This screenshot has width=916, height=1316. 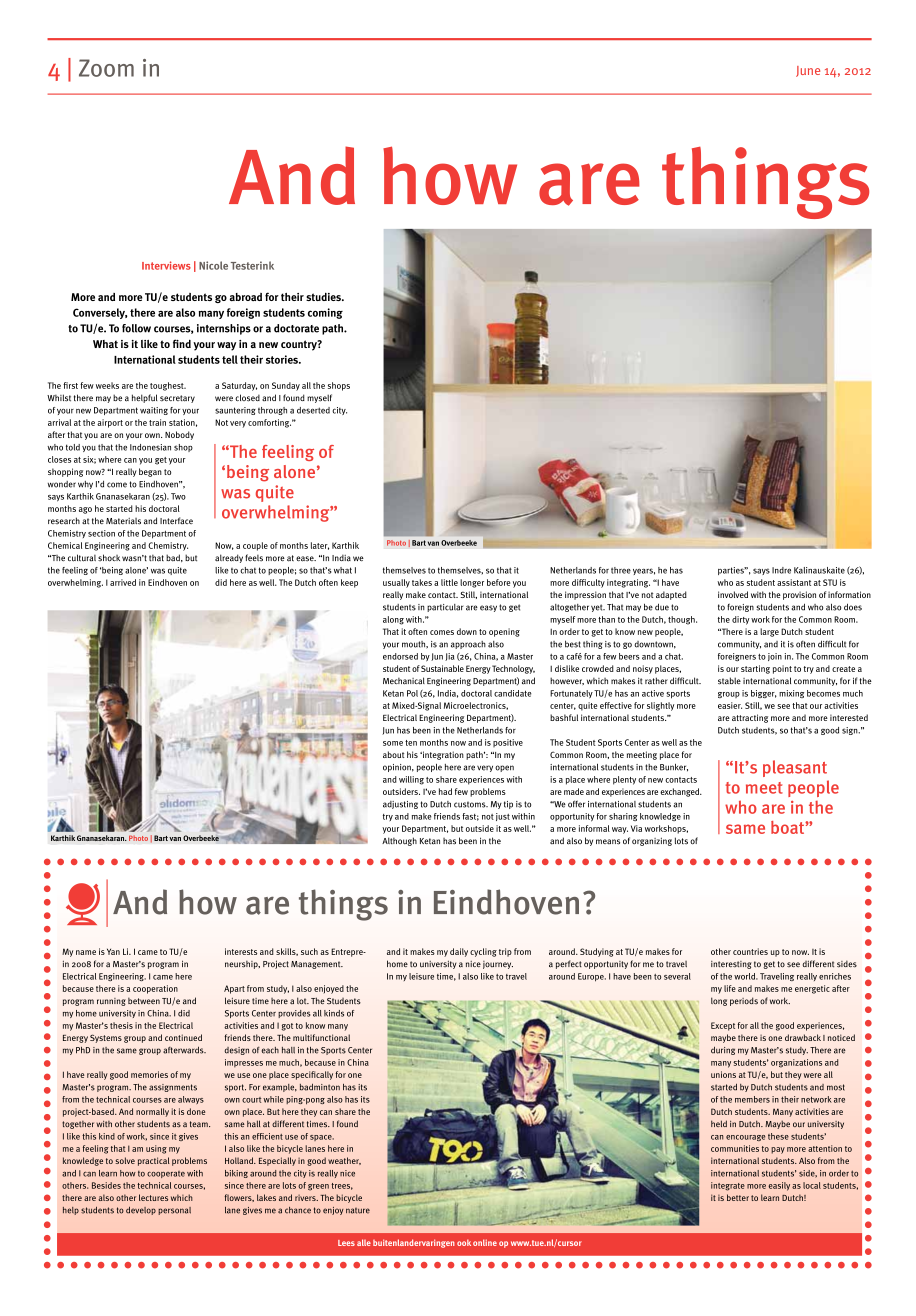 What do you see at coordinates (449, 657) in the screenshot?
I see `Jia` at bounding box center [449, 657].
